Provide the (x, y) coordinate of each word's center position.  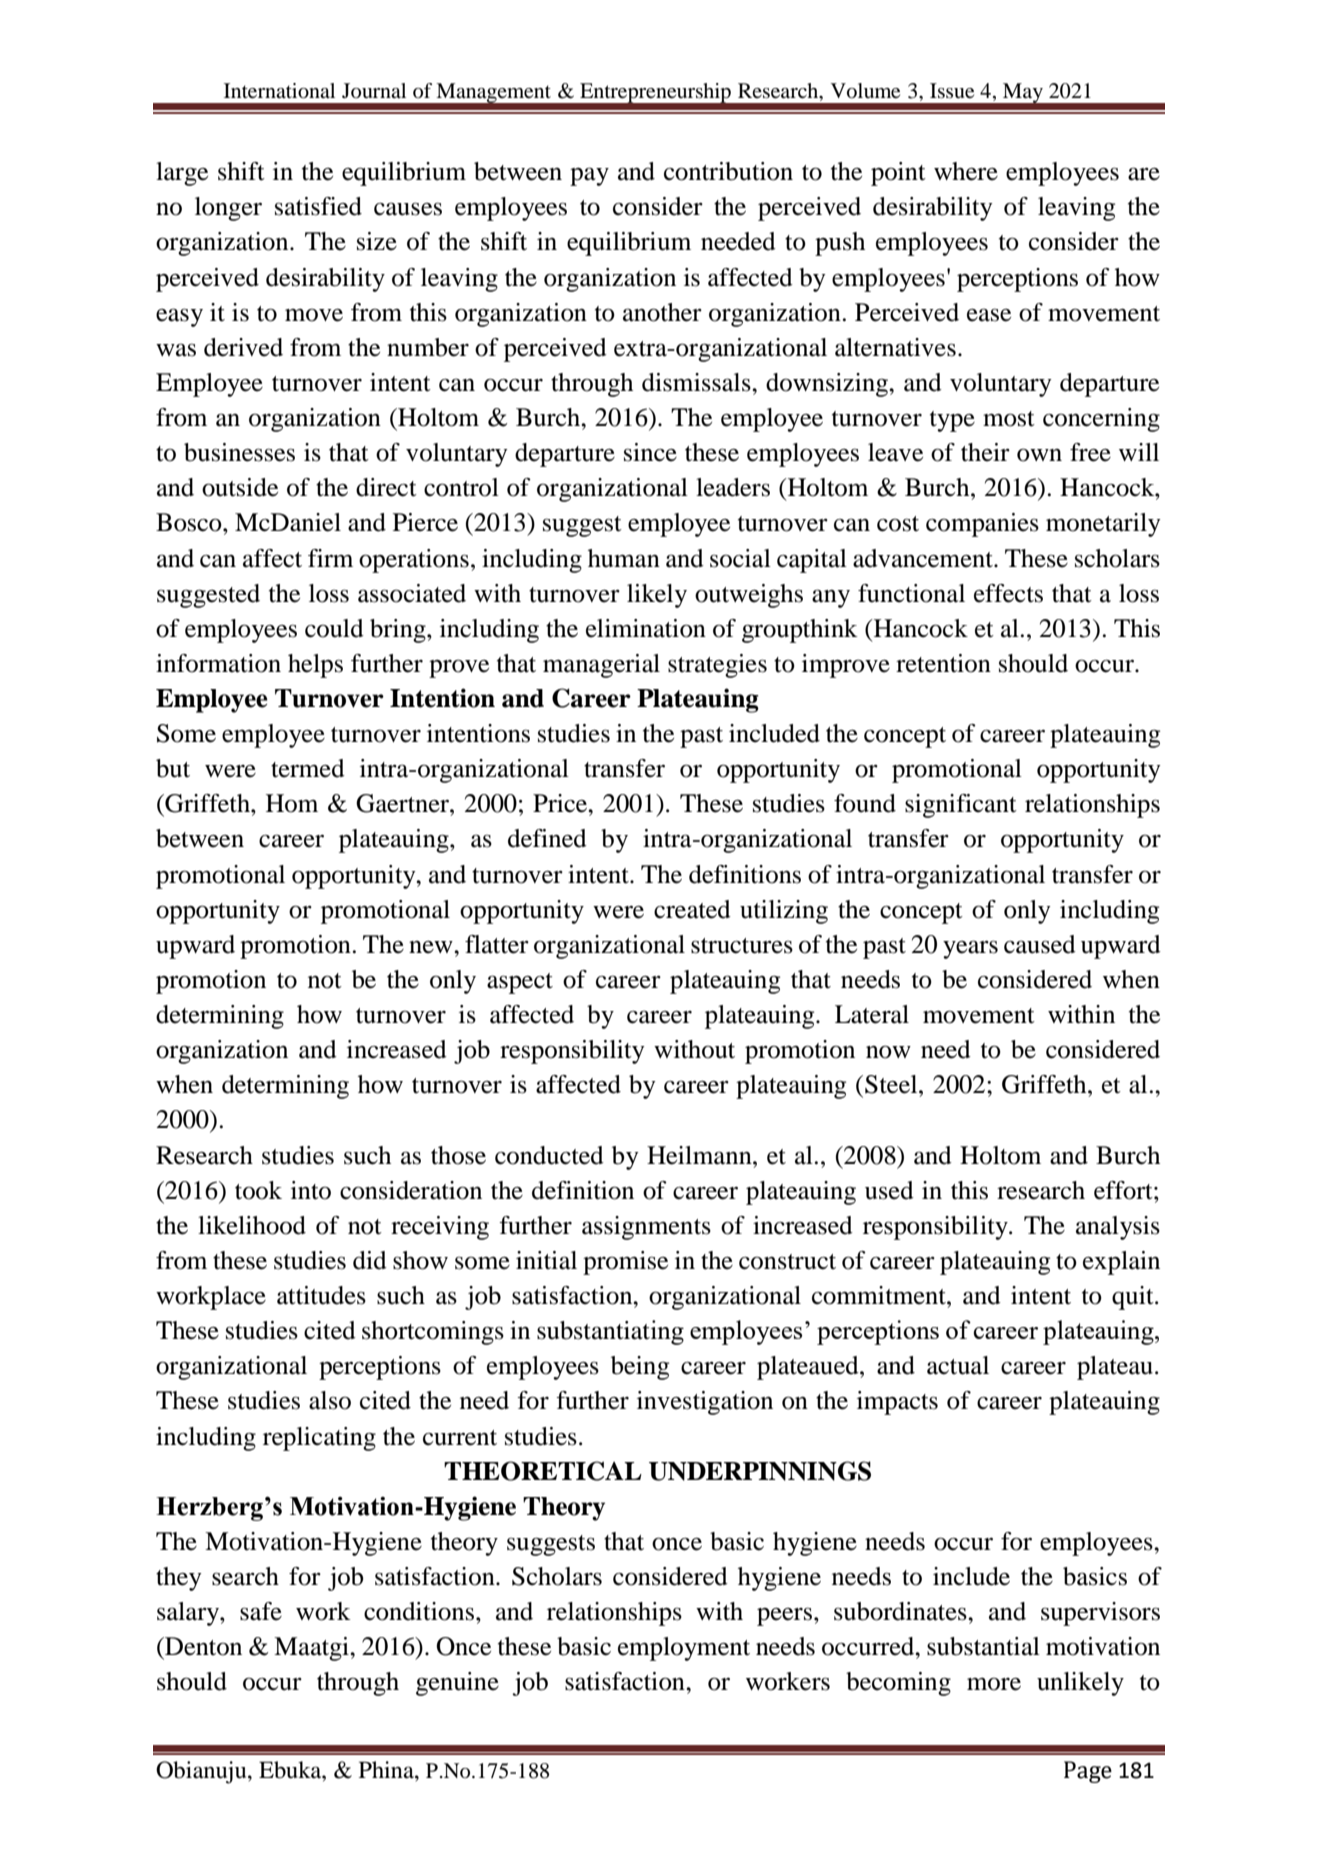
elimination (646, 628)
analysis (1118, 1228)
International (279, 91)
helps (315, 666)
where (966, 171)
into (311, 1190)
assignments (646, 1228)
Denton (202, 1646)
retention (943, 663)
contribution (728, 171)
